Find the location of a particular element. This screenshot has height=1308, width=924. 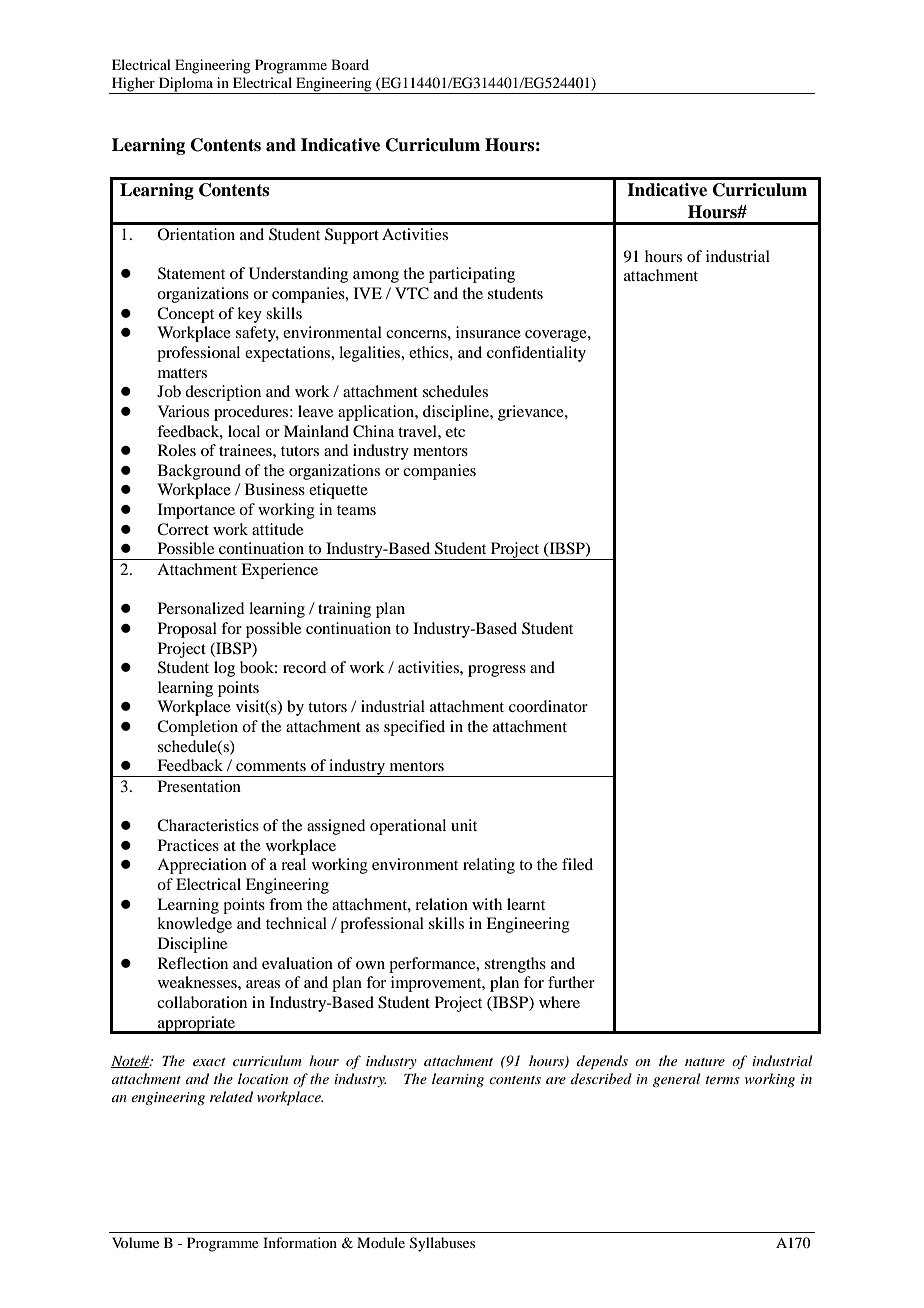

participating is located at coordinates (472, 275).
